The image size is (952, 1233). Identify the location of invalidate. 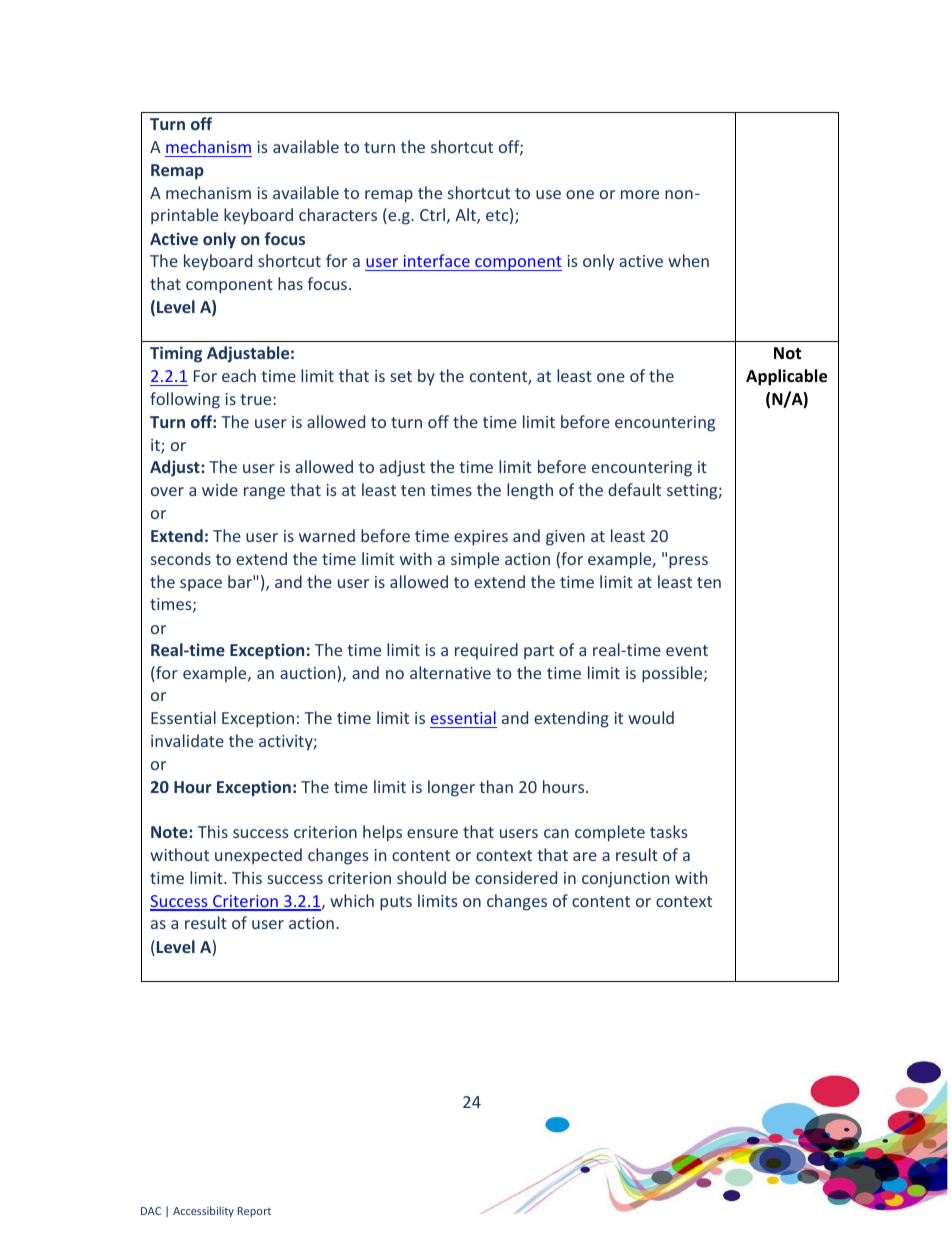
(187, 740).
